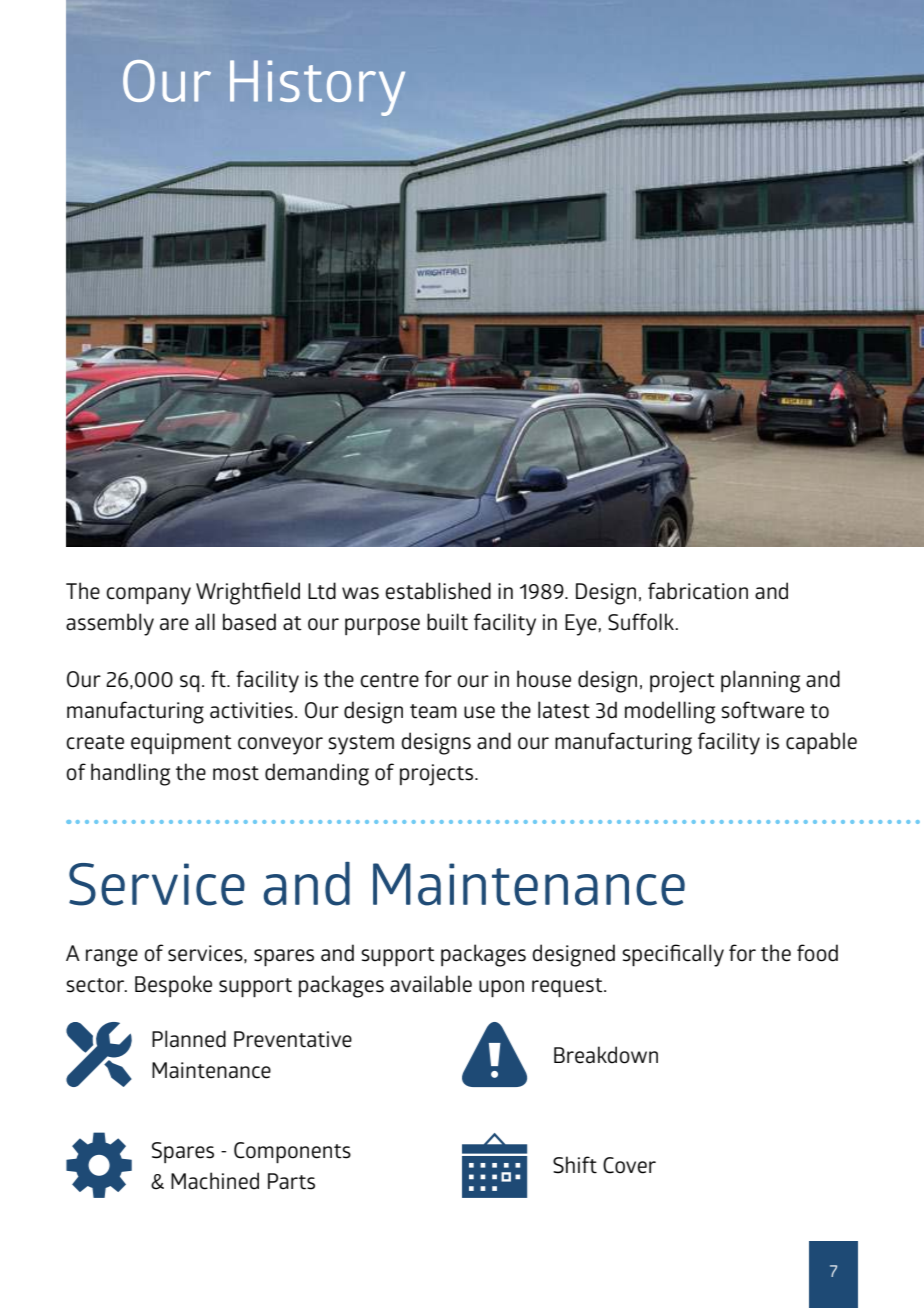 This screenshot has height=1308, width=924. I want to click on Shift, so click(575, 1165).
